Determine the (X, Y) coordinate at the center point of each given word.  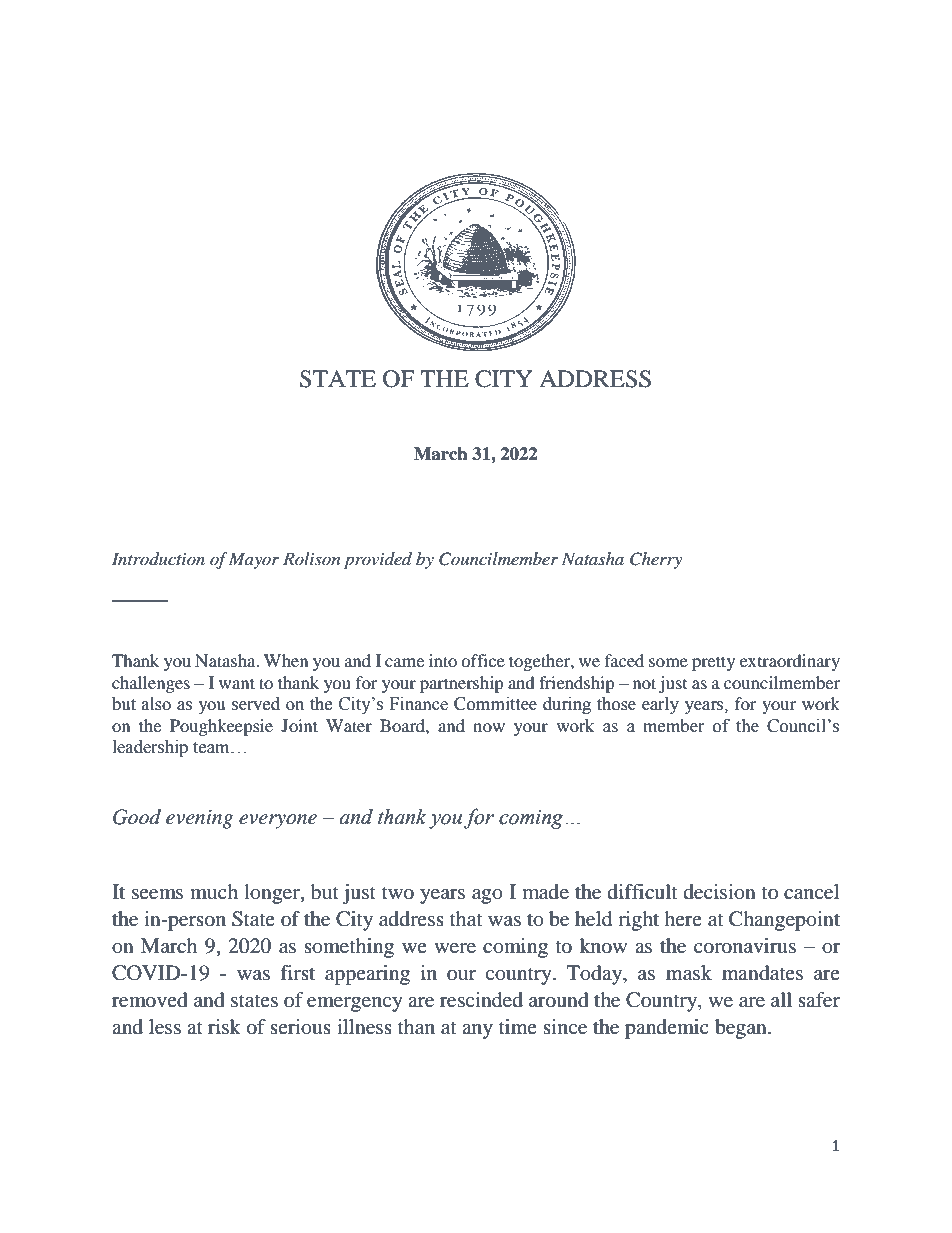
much (214, 891)
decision (720, 892)
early (660, 705)
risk (224, 1026)
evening (199, 819)
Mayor (254, 560)
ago (487, 896)
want (237, 683)
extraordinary (790, 662)
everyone (278, 821)
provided (378, 560)
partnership (462, 684)
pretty (713, 663)
